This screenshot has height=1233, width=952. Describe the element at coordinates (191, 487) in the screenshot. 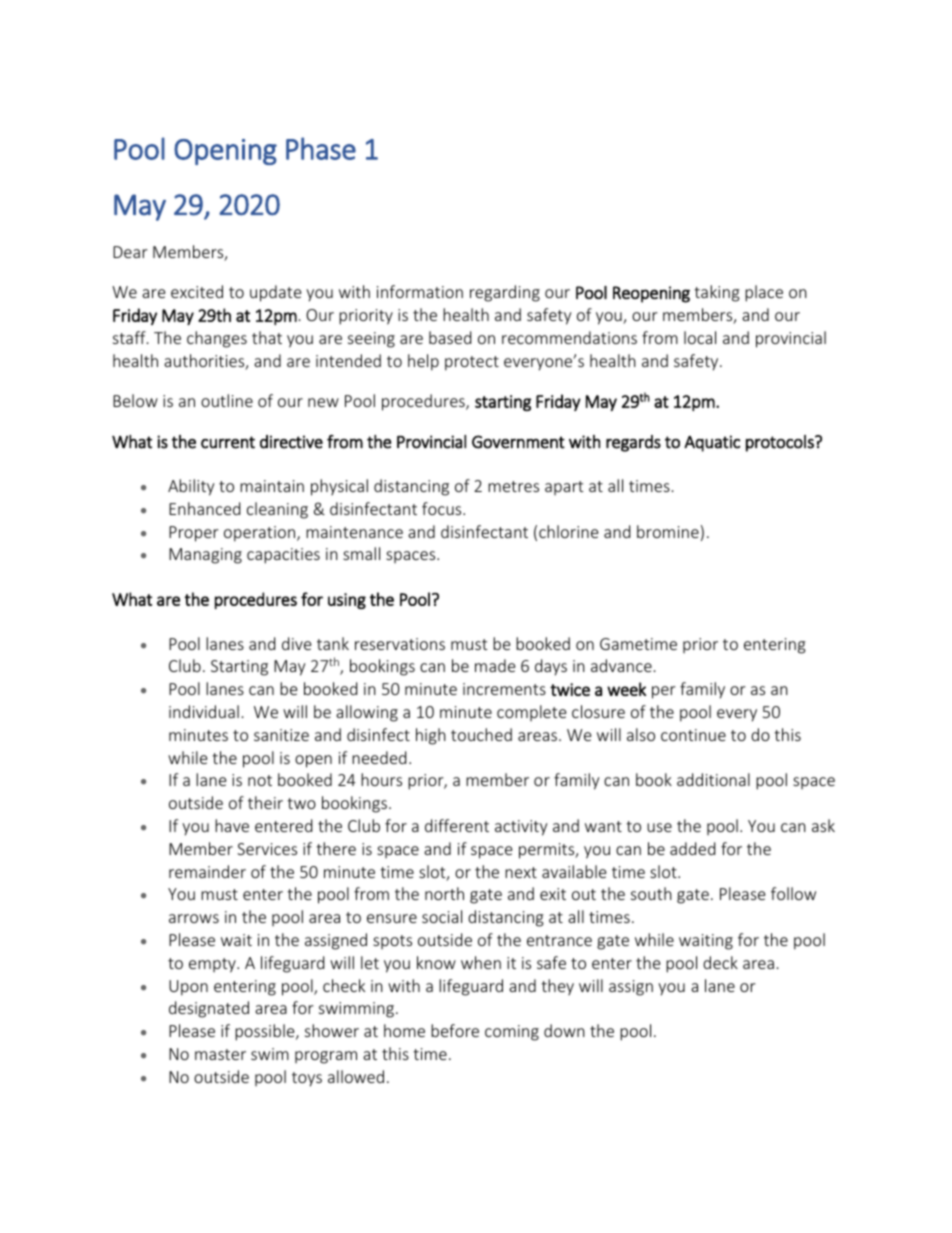

I see `Ability` at that location.
